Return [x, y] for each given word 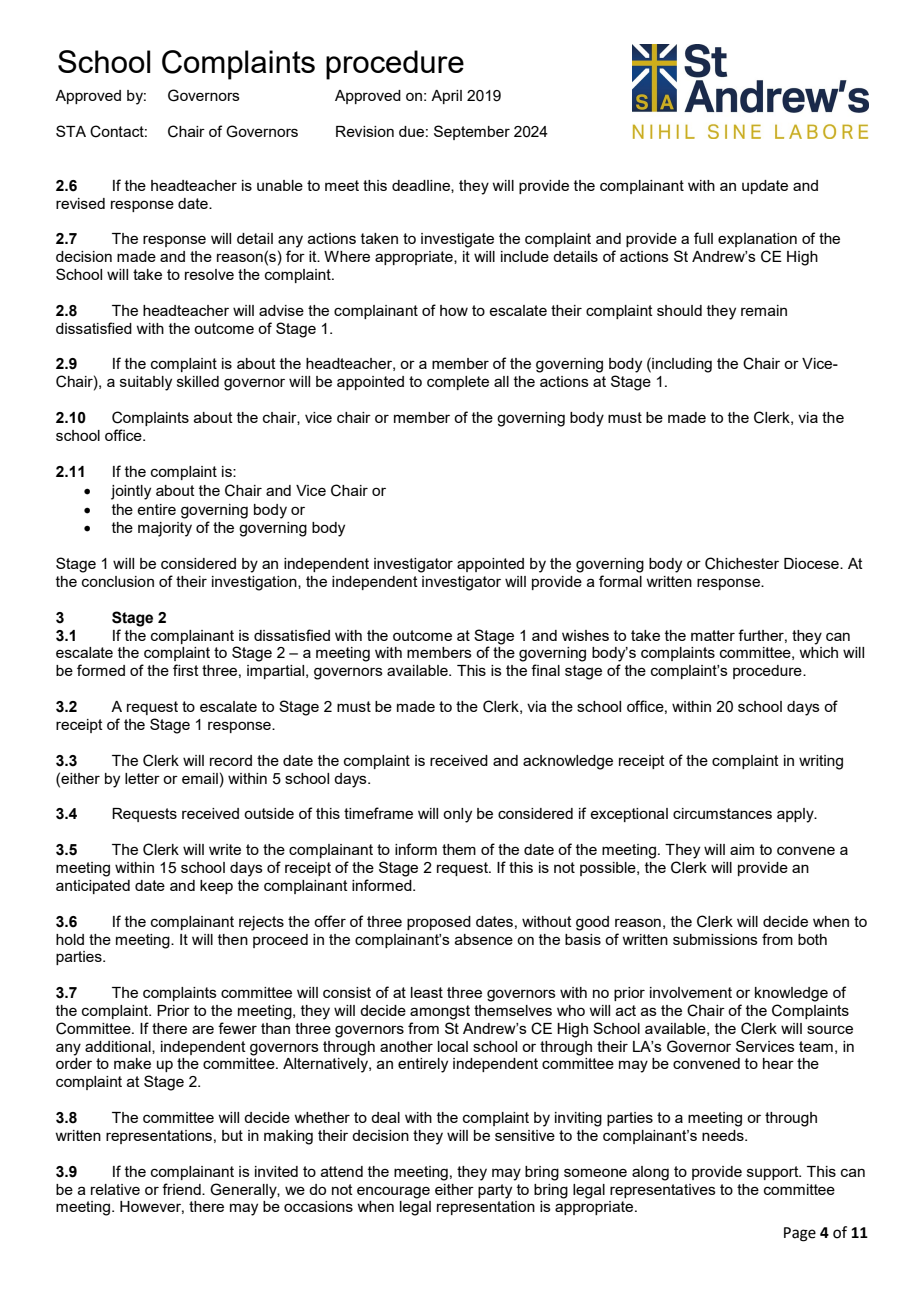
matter [713, 635]
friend [182, 1189]
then [233, 939]
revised [80, 203]
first [186, 670]
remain [764, 310]
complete [458, 383]
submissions [715, 939]
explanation [757, 240]
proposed [439, 923]
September [472, 132]
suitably [146, 383]
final [545, 670]
